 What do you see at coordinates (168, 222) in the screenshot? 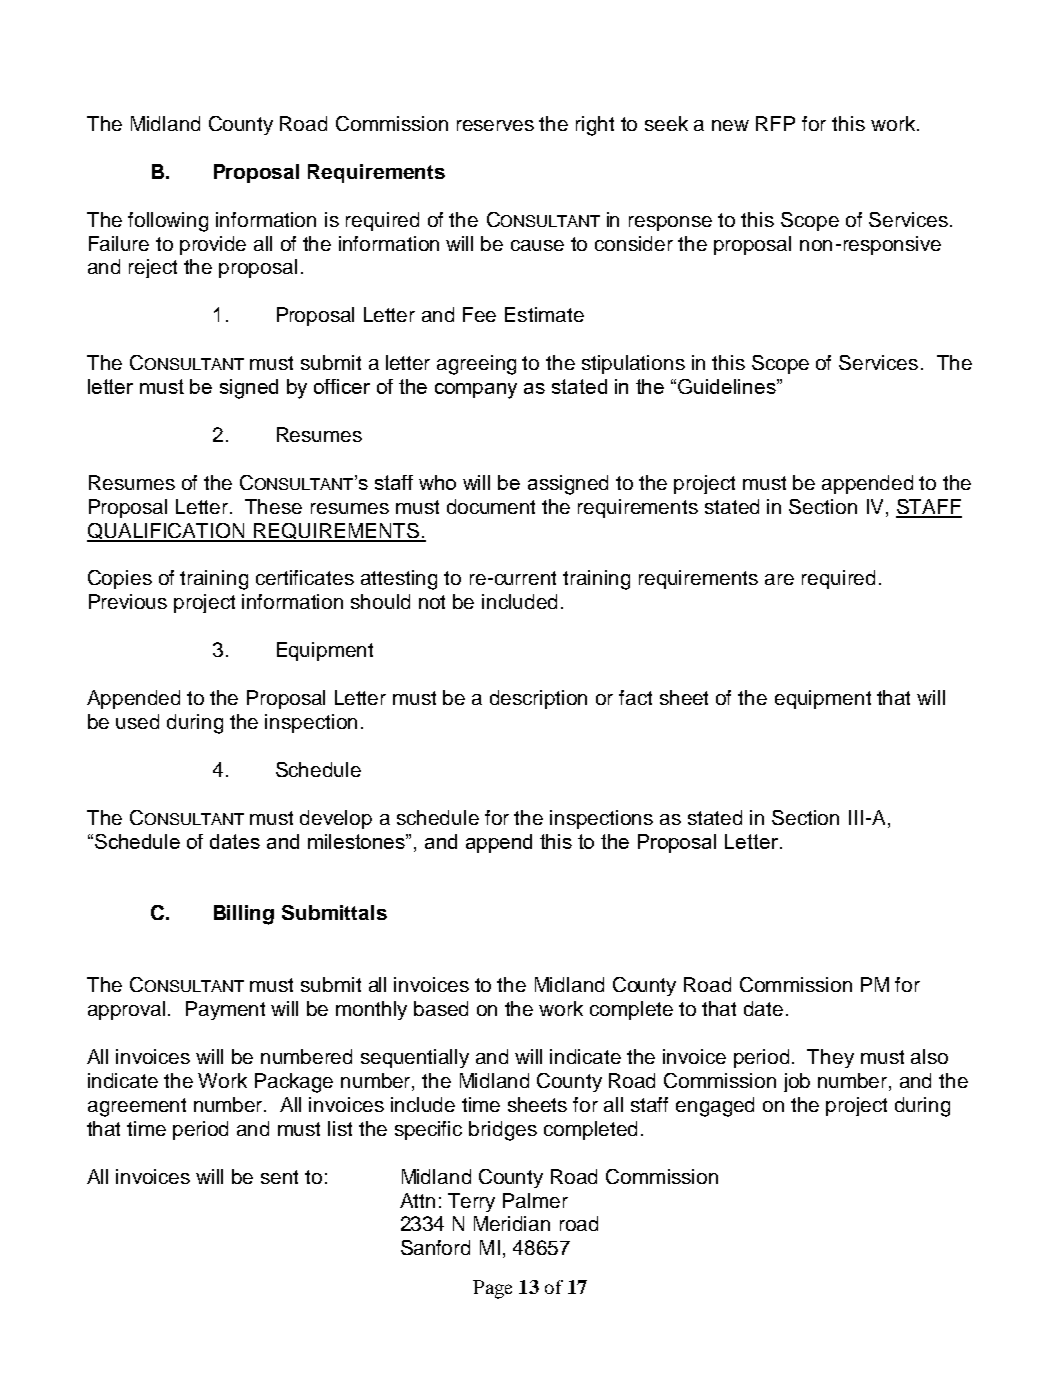
I see `following` at bounding box center [168, 222].
